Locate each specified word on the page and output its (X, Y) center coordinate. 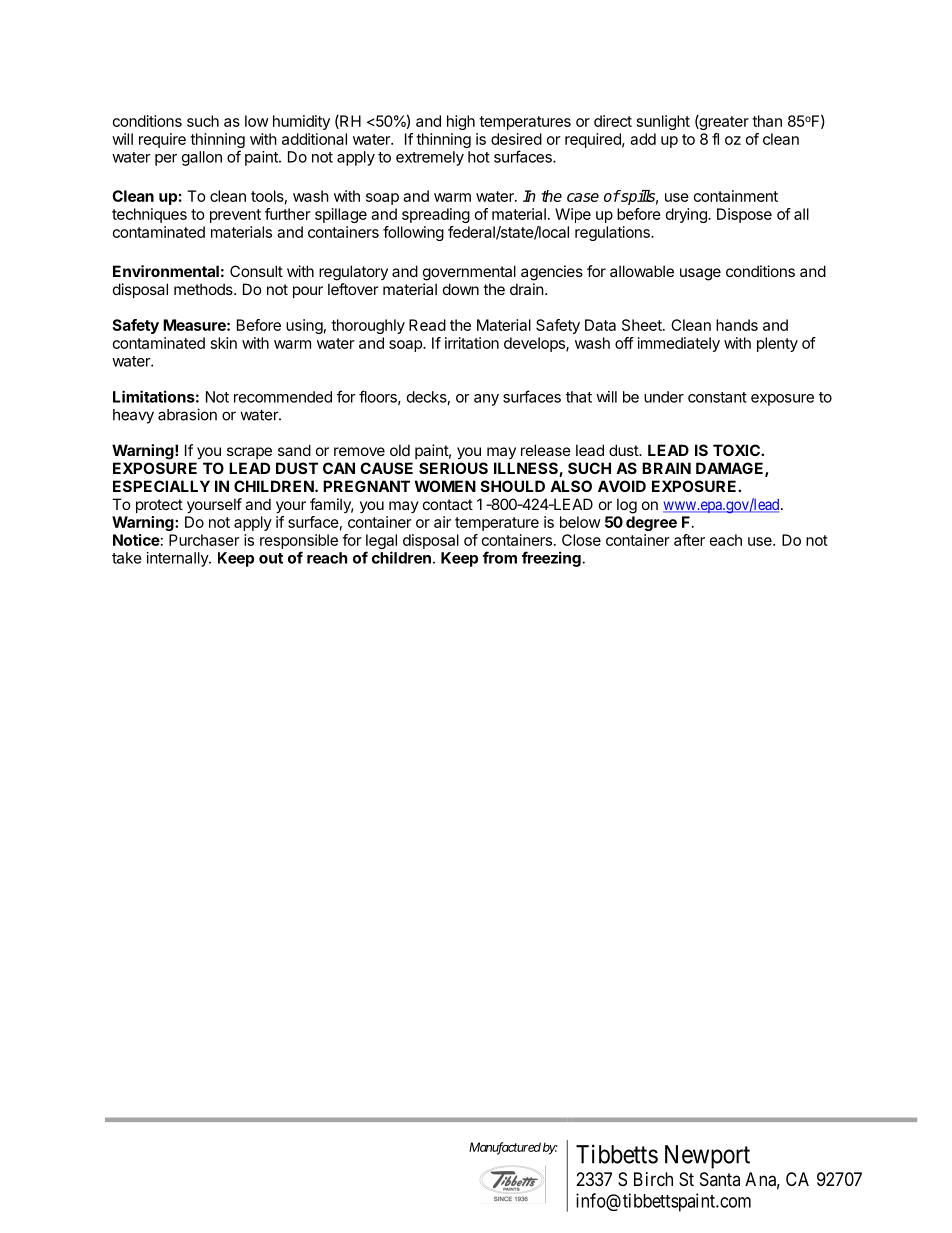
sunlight (663, 122)
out (271, 558)
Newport (707, 1157)
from (500, 557)
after (689, 540)
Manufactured (505, 1148)
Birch (653, 1179)
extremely (430, 158)
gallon (202, 158)
